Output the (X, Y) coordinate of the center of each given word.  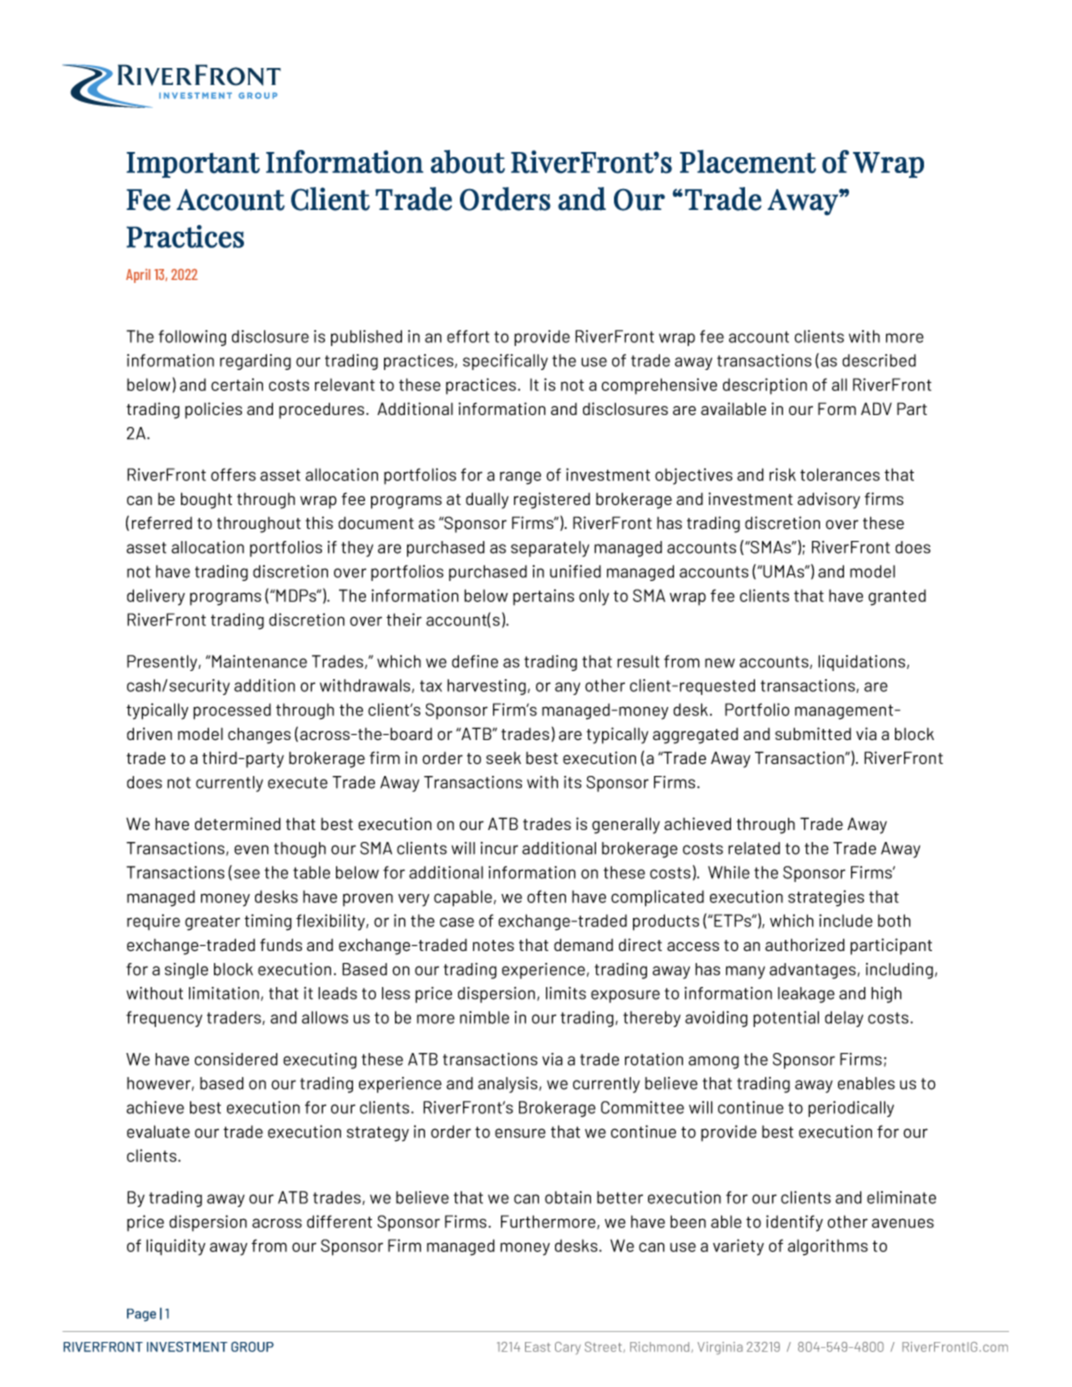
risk (782, 474)
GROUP (252, 1346)
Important (193, 165)
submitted (813, 733)
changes (259, 736)
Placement (748, 162)
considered (236, 1059)
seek (503, 758)
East (537, 1347)
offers (233, 474)
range (520, 478)
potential (786, 1019)
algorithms (828, 1247)
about (468, 162)
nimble (484, 1017)
